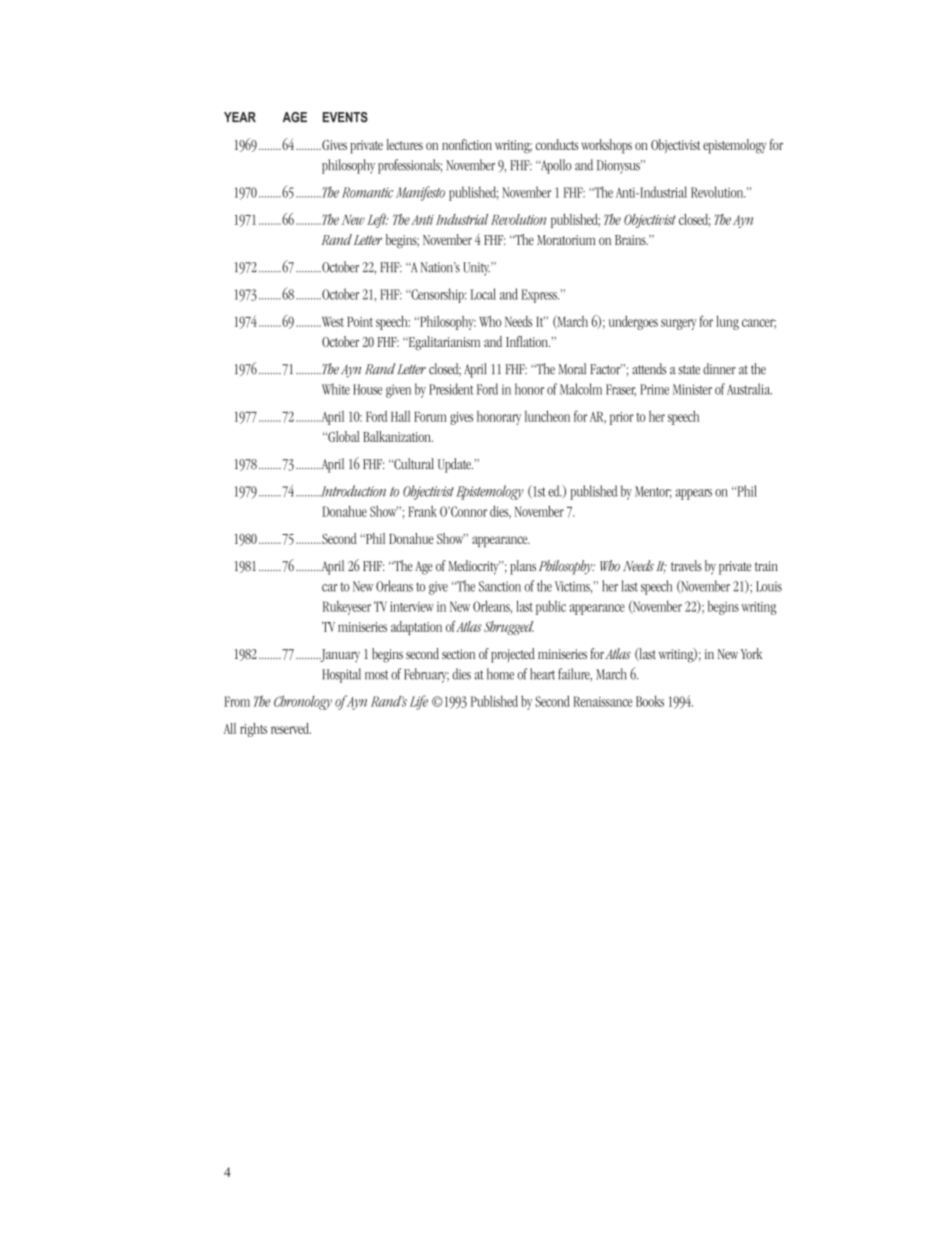 Image resolution: width=952 pixels, height=1233 pixels. What do you see at coordinates (654, 389) in the screenshot?
I see `Prime` at bounding box center [654, 389].
